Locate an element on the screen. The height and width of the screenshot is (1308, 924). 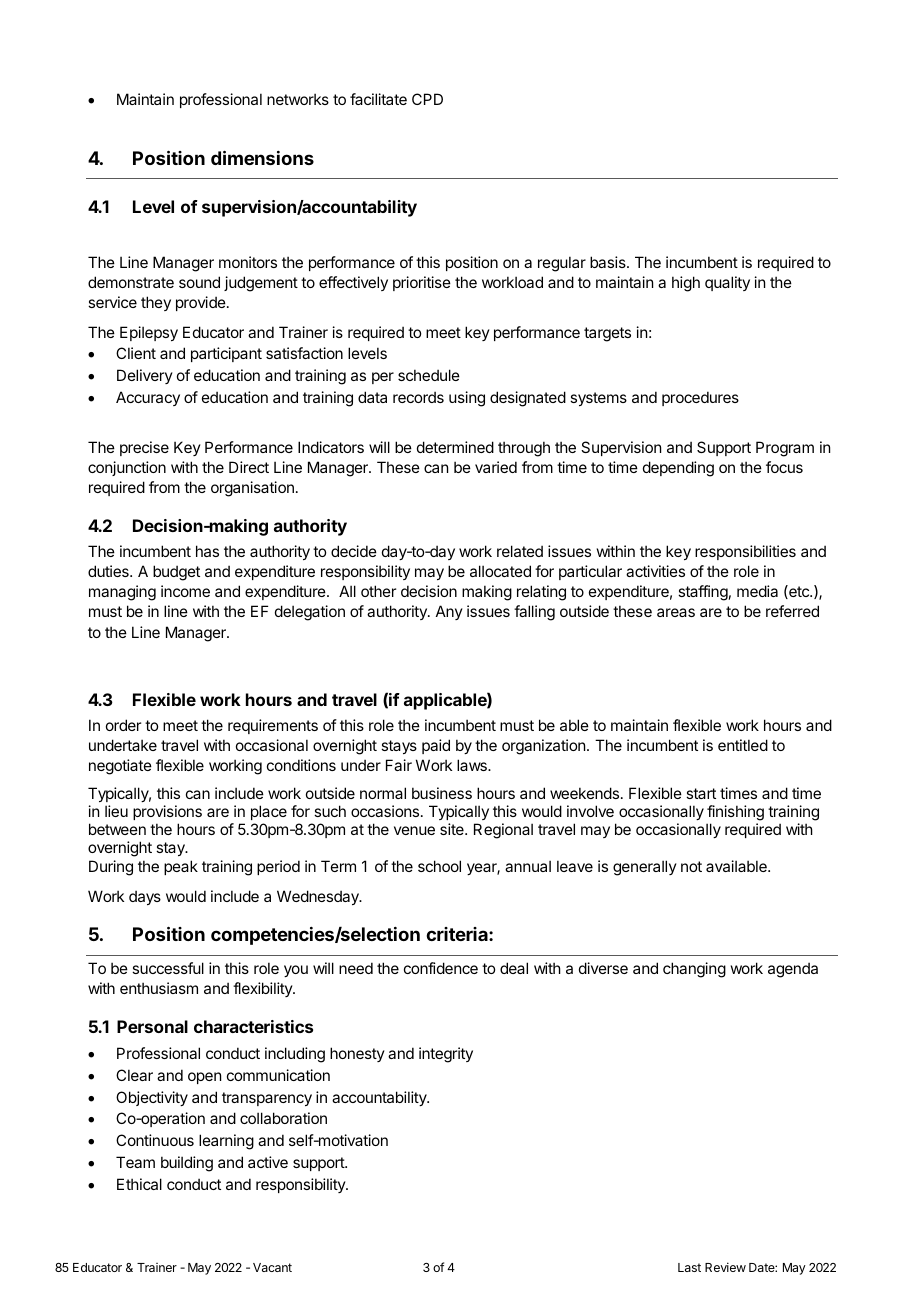
Ethical is located at coordinates (139, 1184).
